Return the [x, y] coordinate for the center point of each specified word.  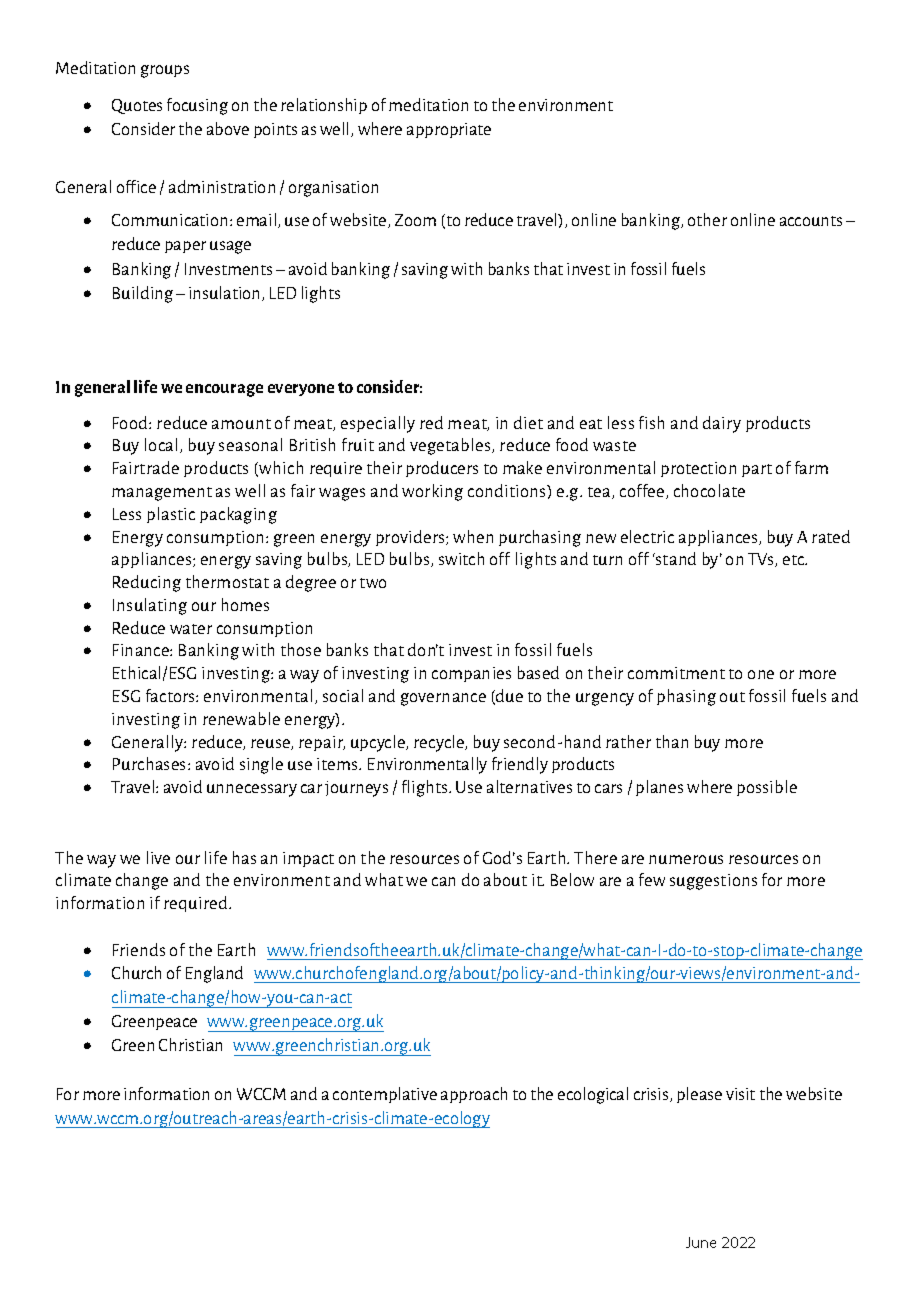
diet [528, 422]
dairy [722, 424]
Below [572, 879]
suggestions [713, 882]
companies [471, 674]
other [707, 219]
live [158, 857]
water [191, 629]
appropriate [449, 130]
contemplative [385, 1095]
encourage [224, 390]
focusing [197, 106]
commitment [676, 673]
